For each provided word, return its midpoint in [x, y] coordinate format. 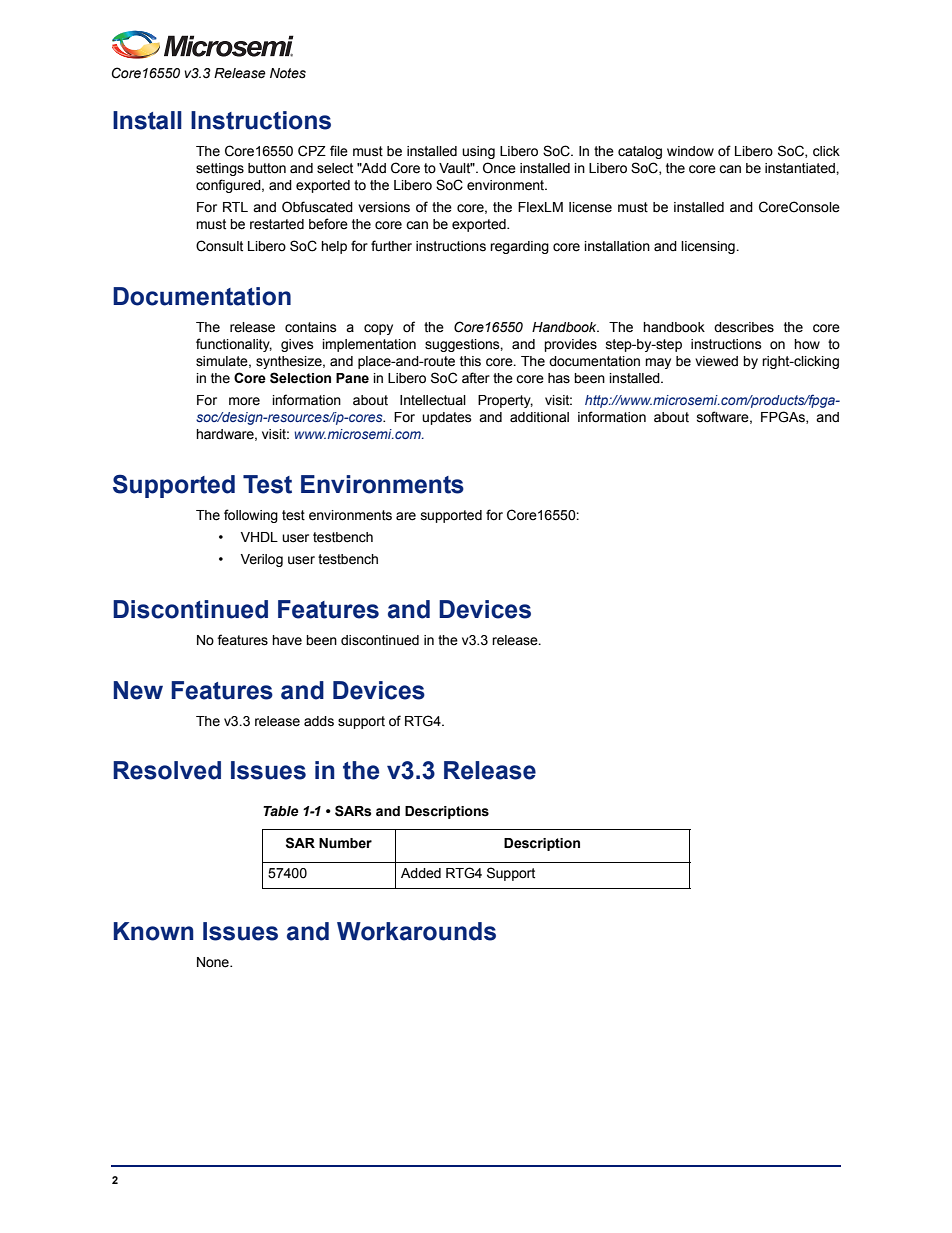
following [251, 516]
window [690, 151]
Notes [288, 73]
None [214, 962]
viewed [716, 361]
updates [447, 418]
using [478, 152]
